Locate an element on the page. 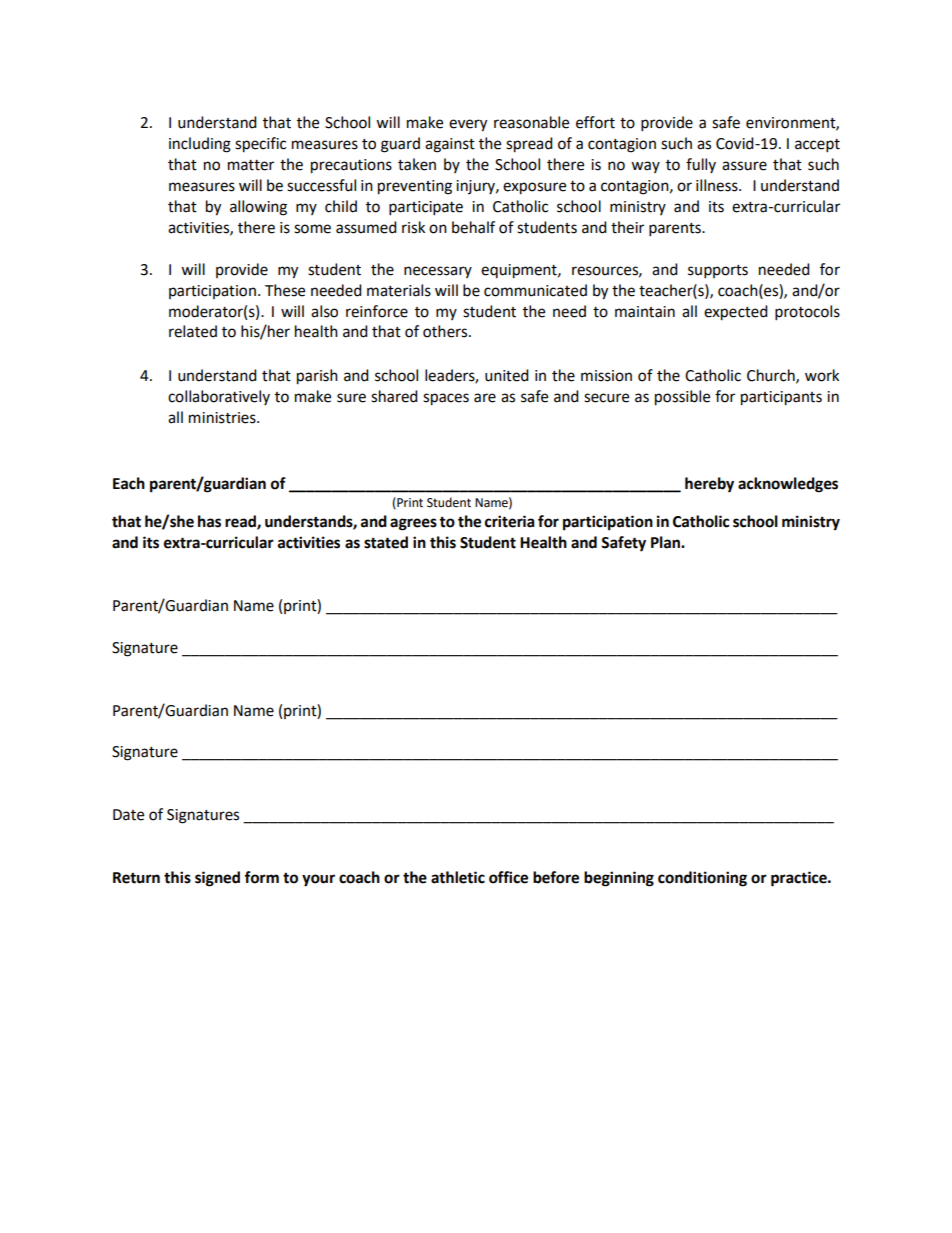 Image resolution: width=952 pixels, height=1233 pixels. against is located at coordinates (450, 145).
